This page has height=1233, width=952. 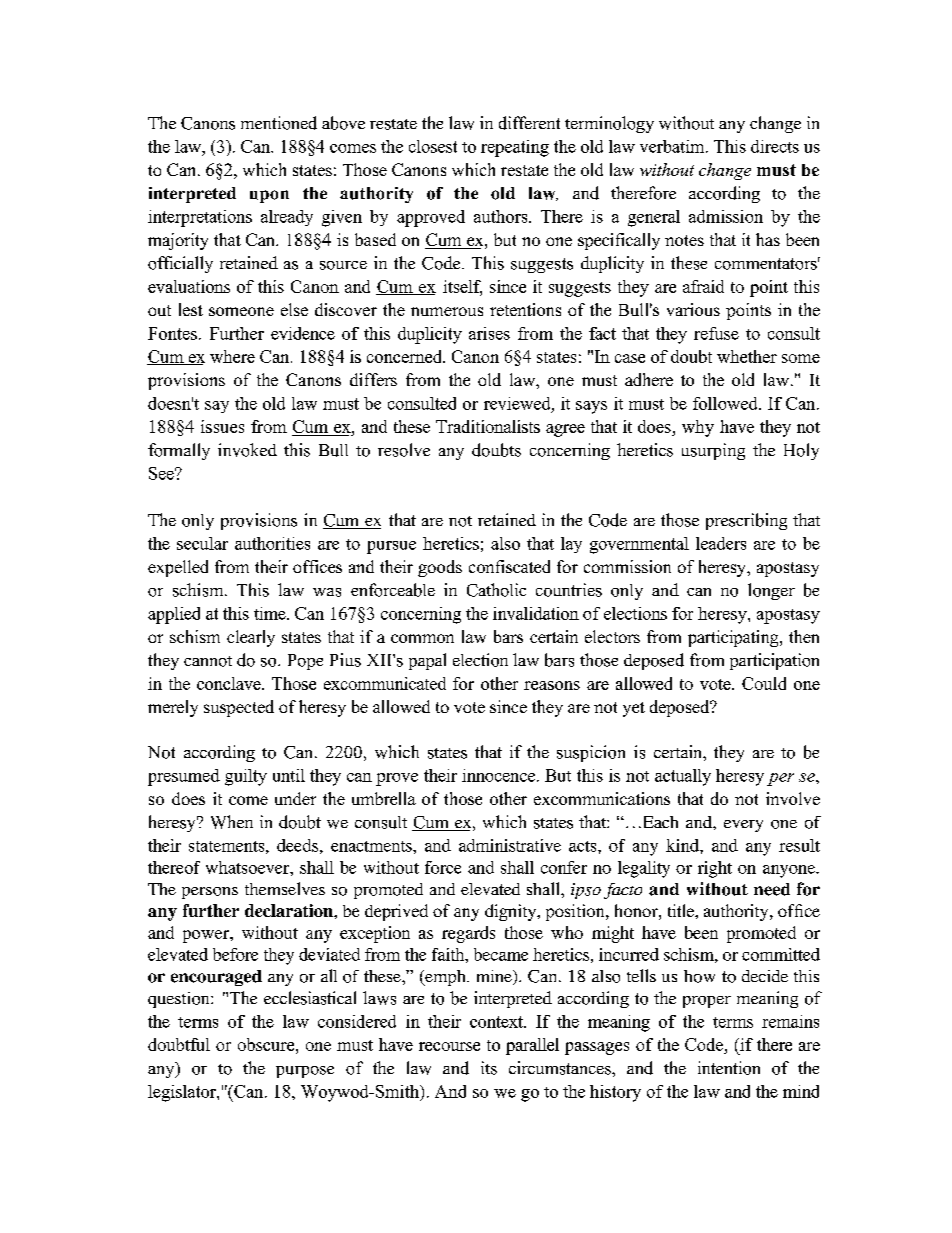 I want to click on Could, so click(x=764, y=683).
